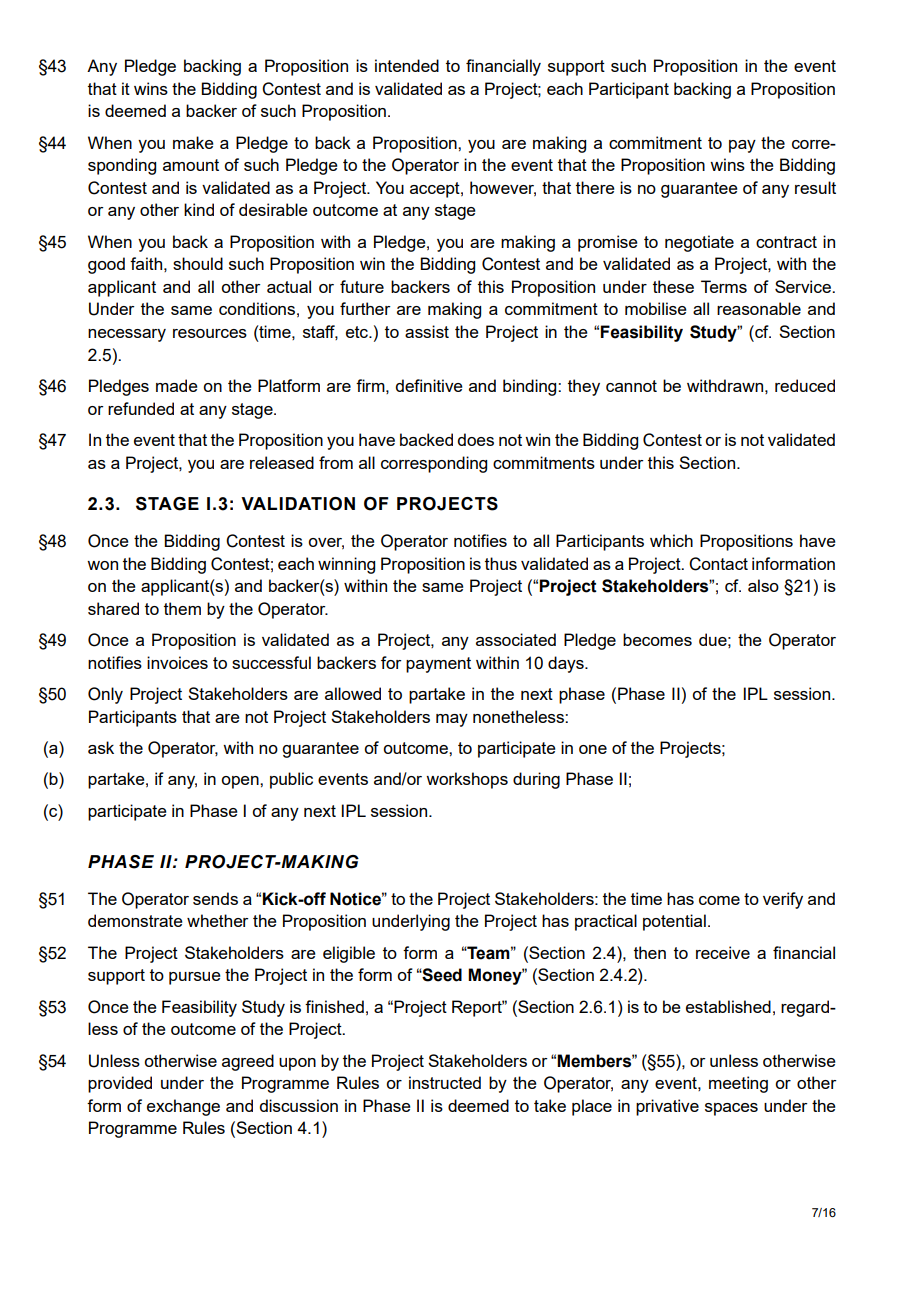  Describe the element at coordinates (193, 142) in the screenshot. I see `make` at that location.
